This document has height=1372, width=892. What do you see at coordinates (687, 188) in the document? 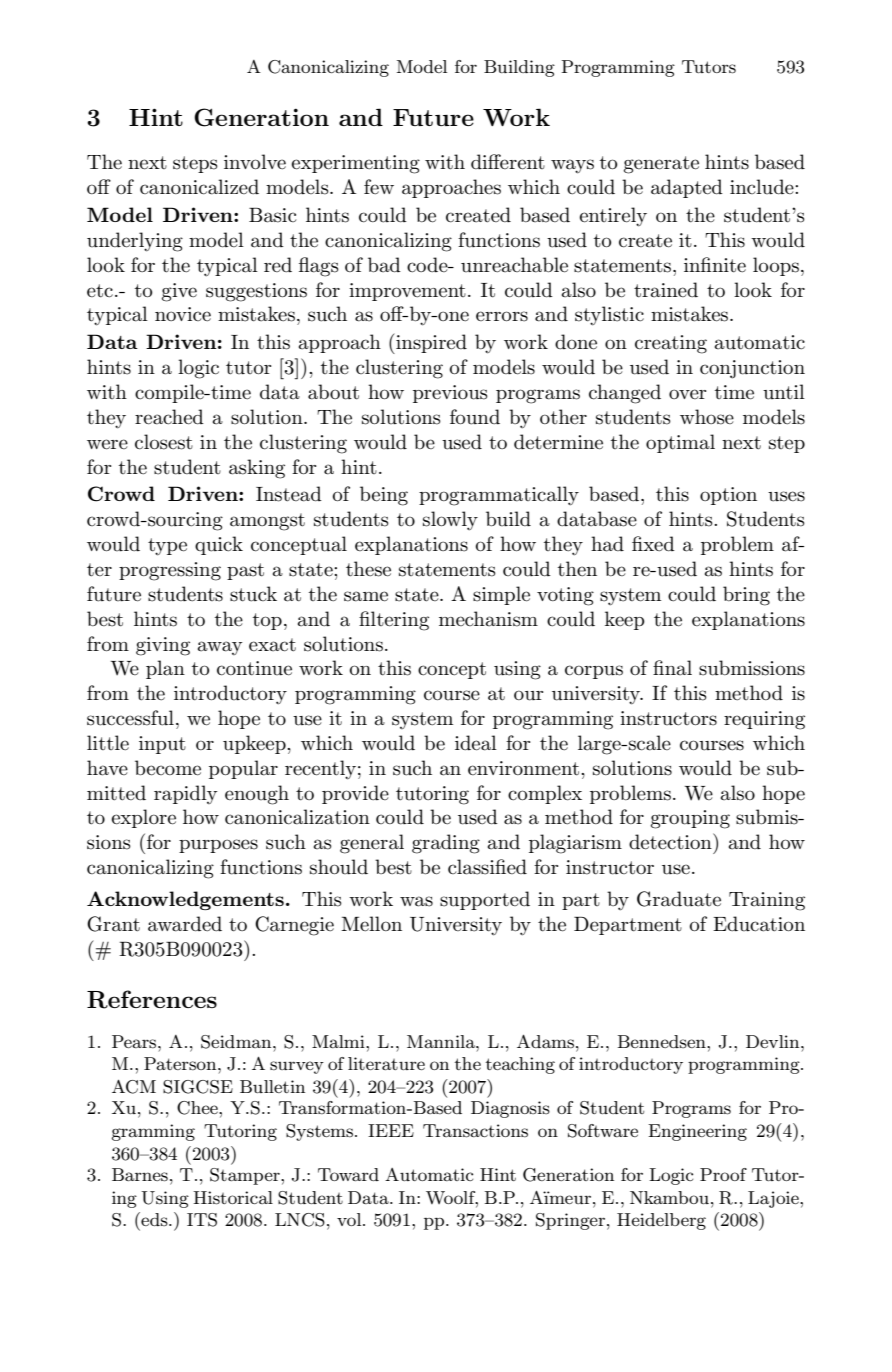
I see `adapted` at bounding box center [687, 188].
